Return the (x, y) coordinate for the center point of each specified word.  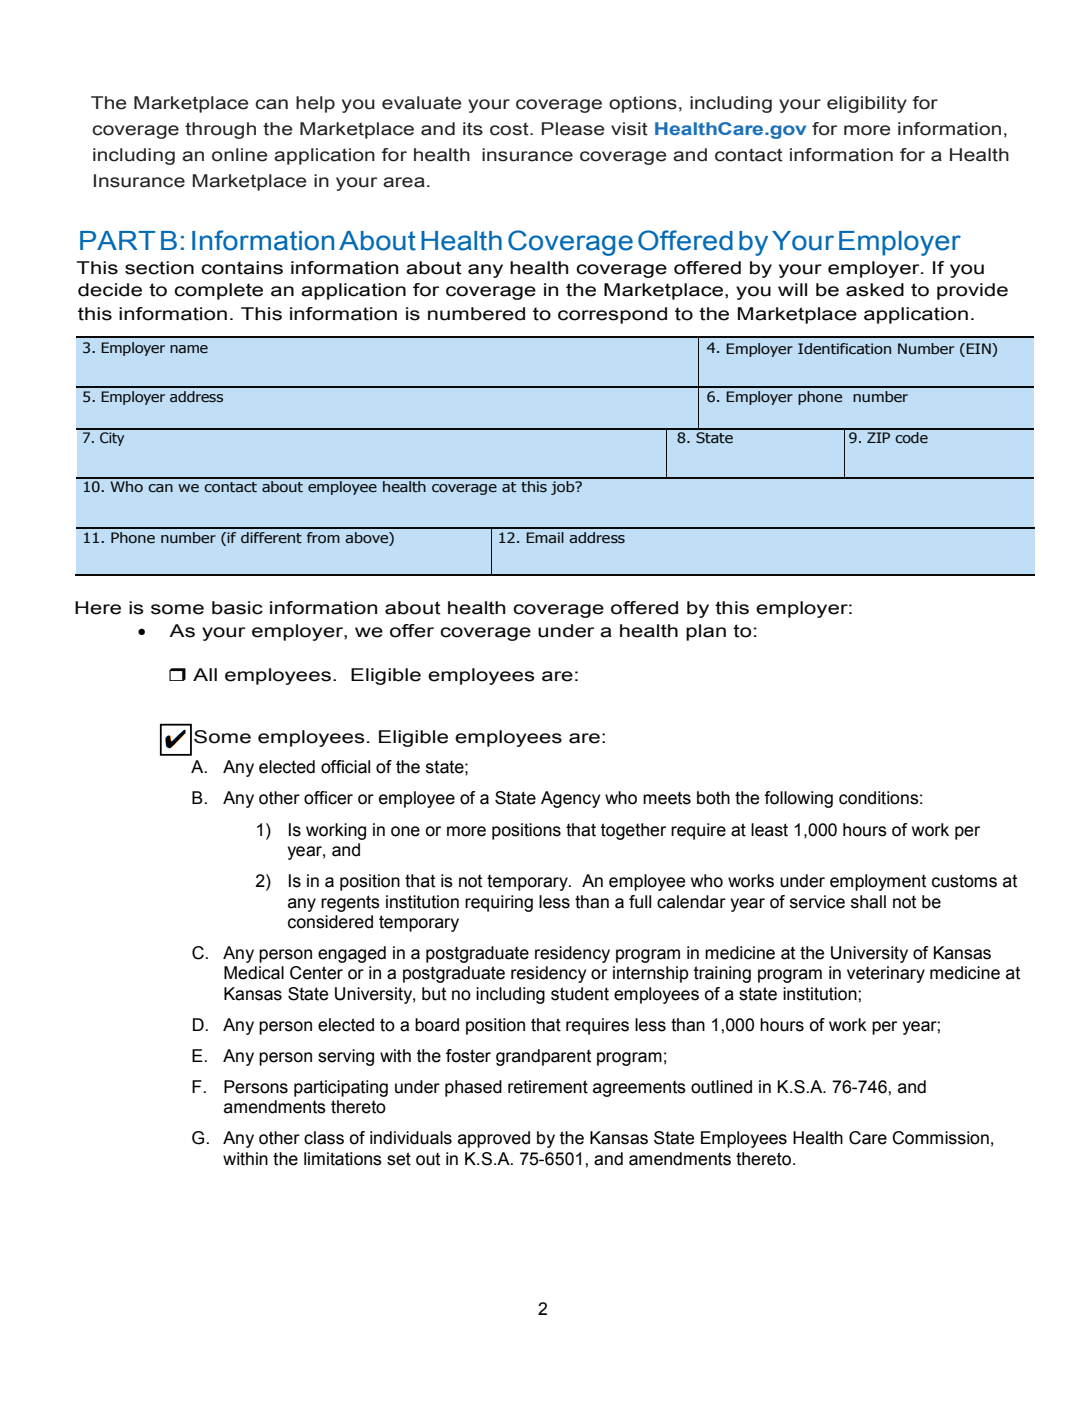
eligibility (867, 104)
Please (573, 129)
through (220, 130)
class (324, 1138)
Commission (940, 1138)
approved (494, 1139)
